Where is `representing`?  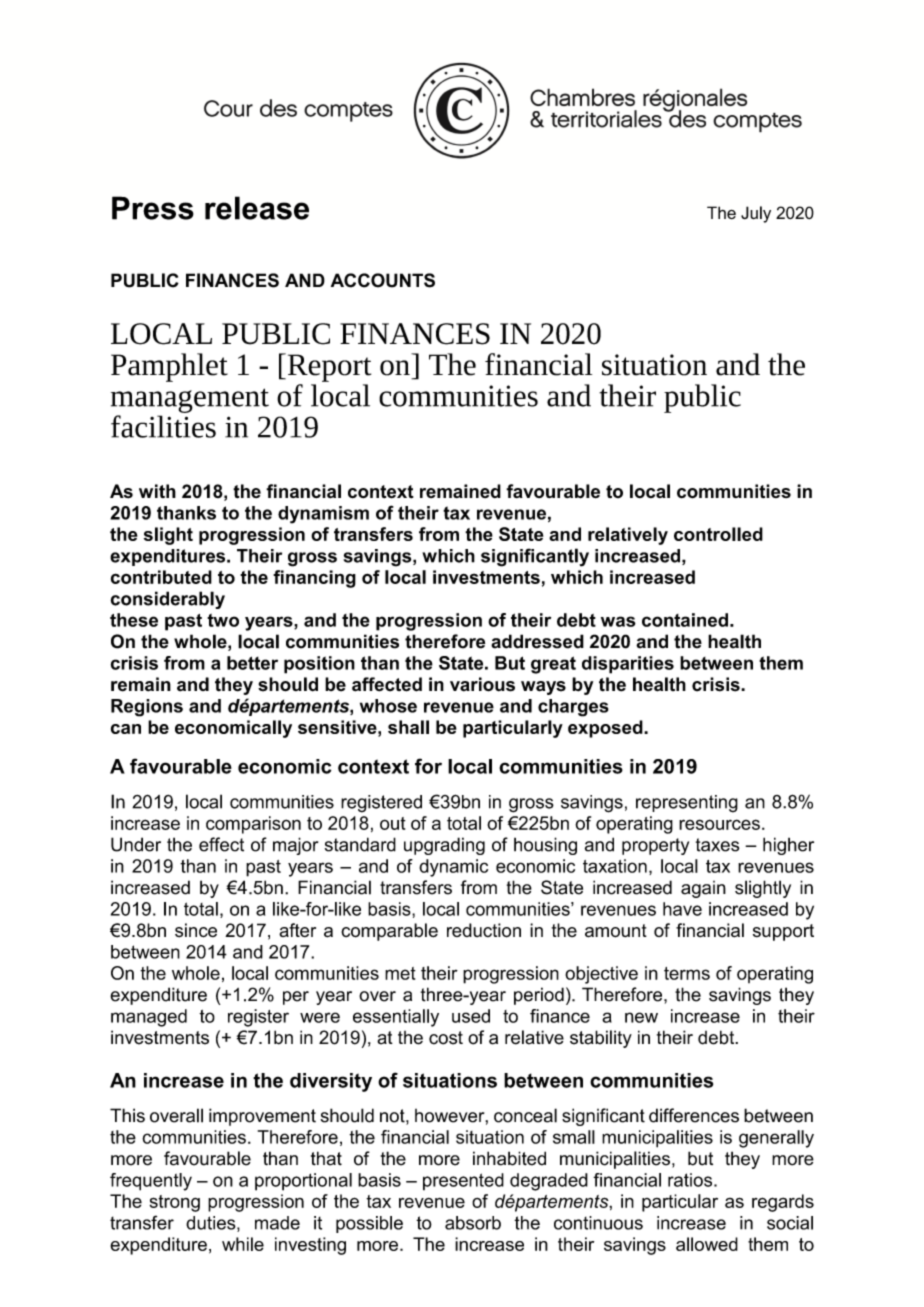
representing is located at coordinates (687, 804).
